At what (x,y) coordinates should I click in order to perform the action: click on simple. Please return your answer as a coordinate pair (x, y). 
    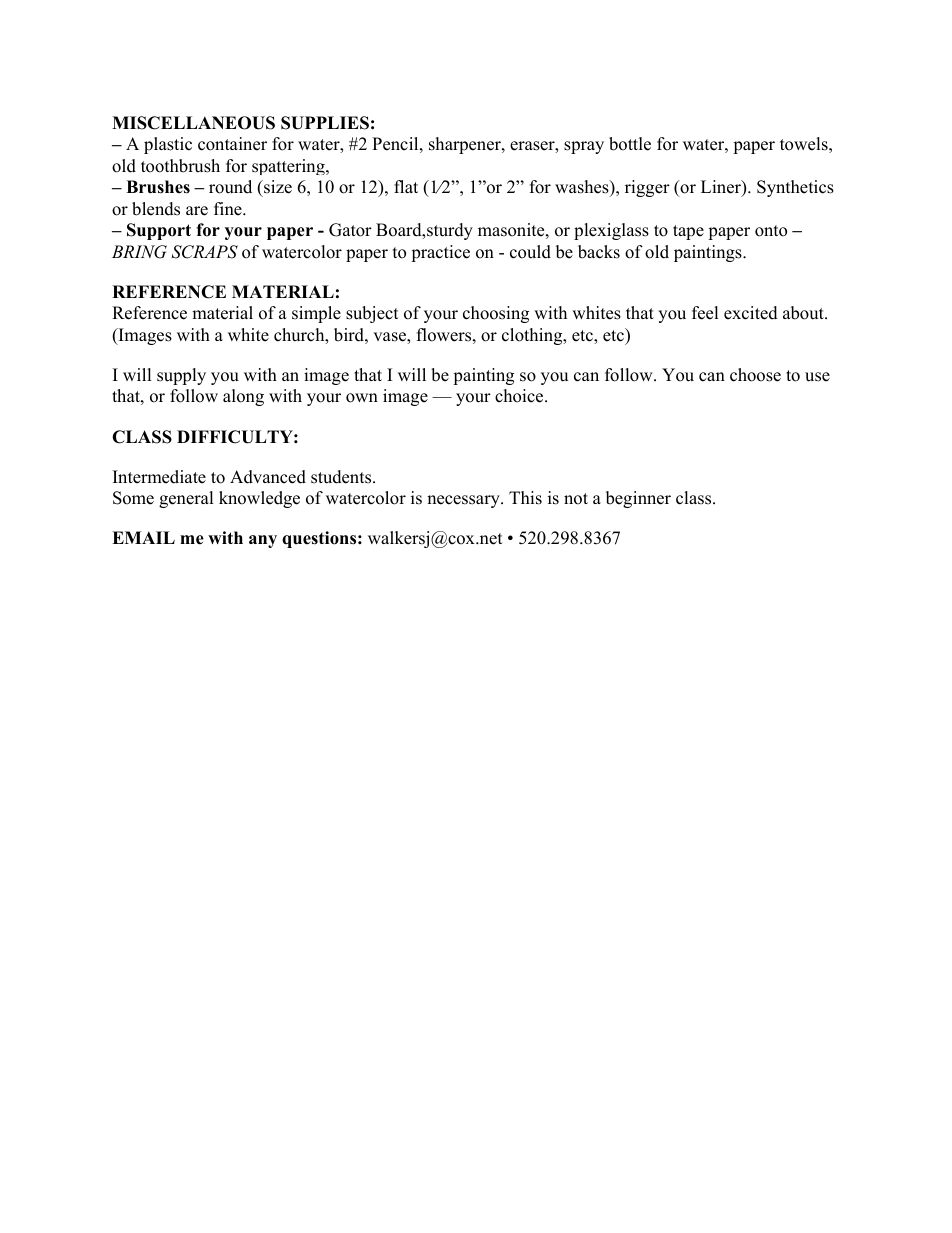
    Looking at the image, I should click on (316, 314).
